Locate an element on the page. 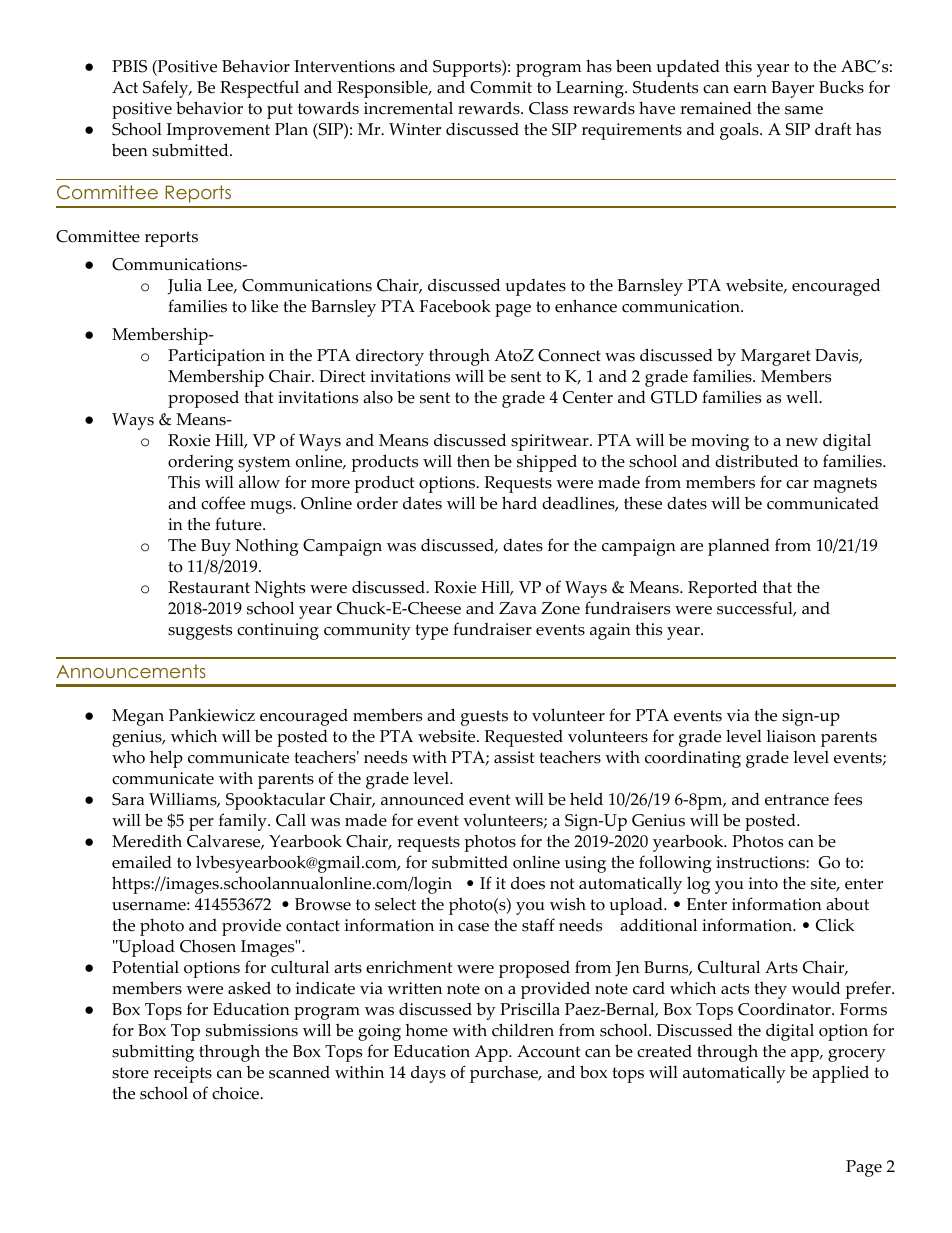 This document has height=1233, width=952. system is located at coordinates (264, 464).
